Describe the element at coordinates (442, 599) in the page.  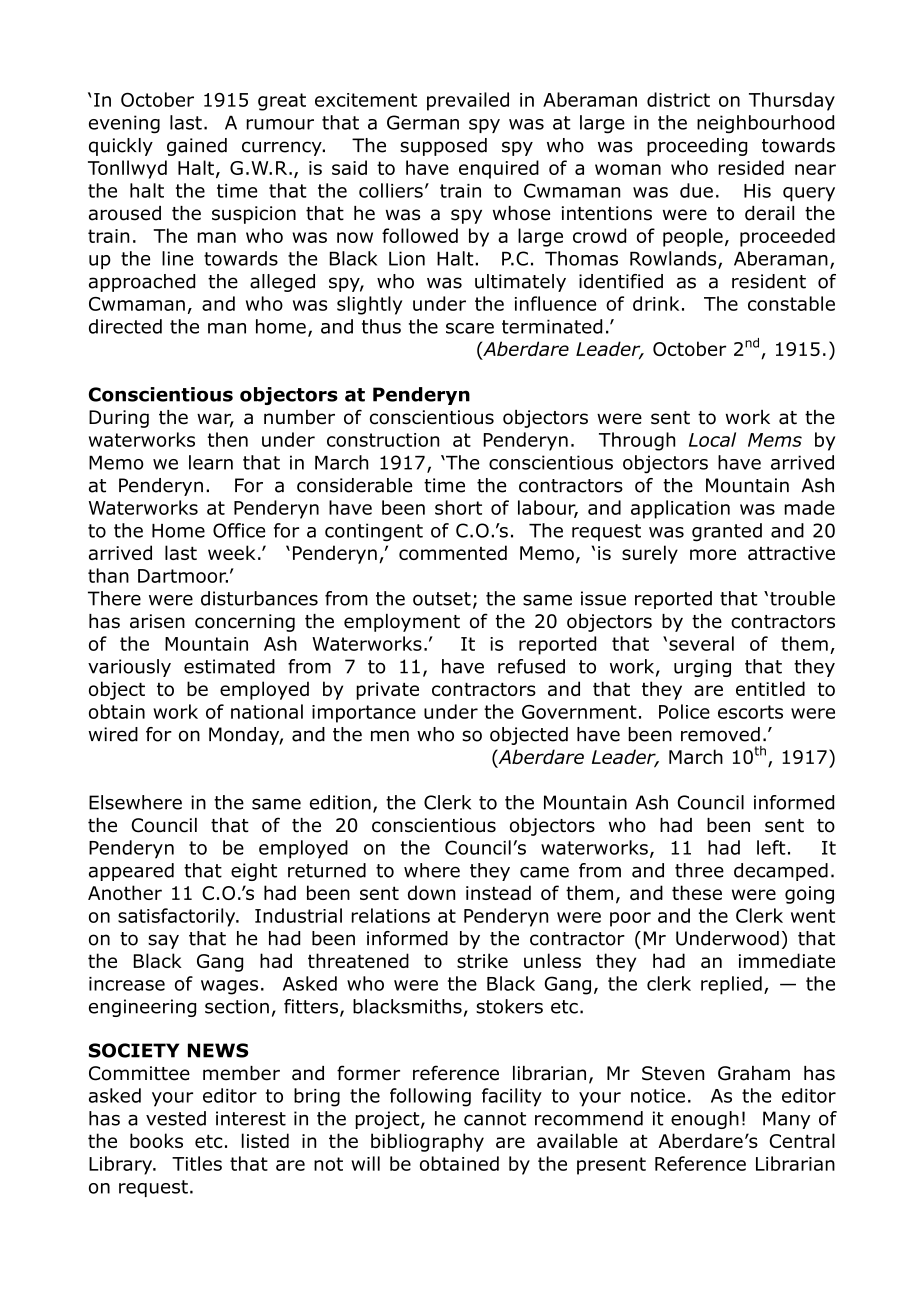
I see `outset` at that location.
